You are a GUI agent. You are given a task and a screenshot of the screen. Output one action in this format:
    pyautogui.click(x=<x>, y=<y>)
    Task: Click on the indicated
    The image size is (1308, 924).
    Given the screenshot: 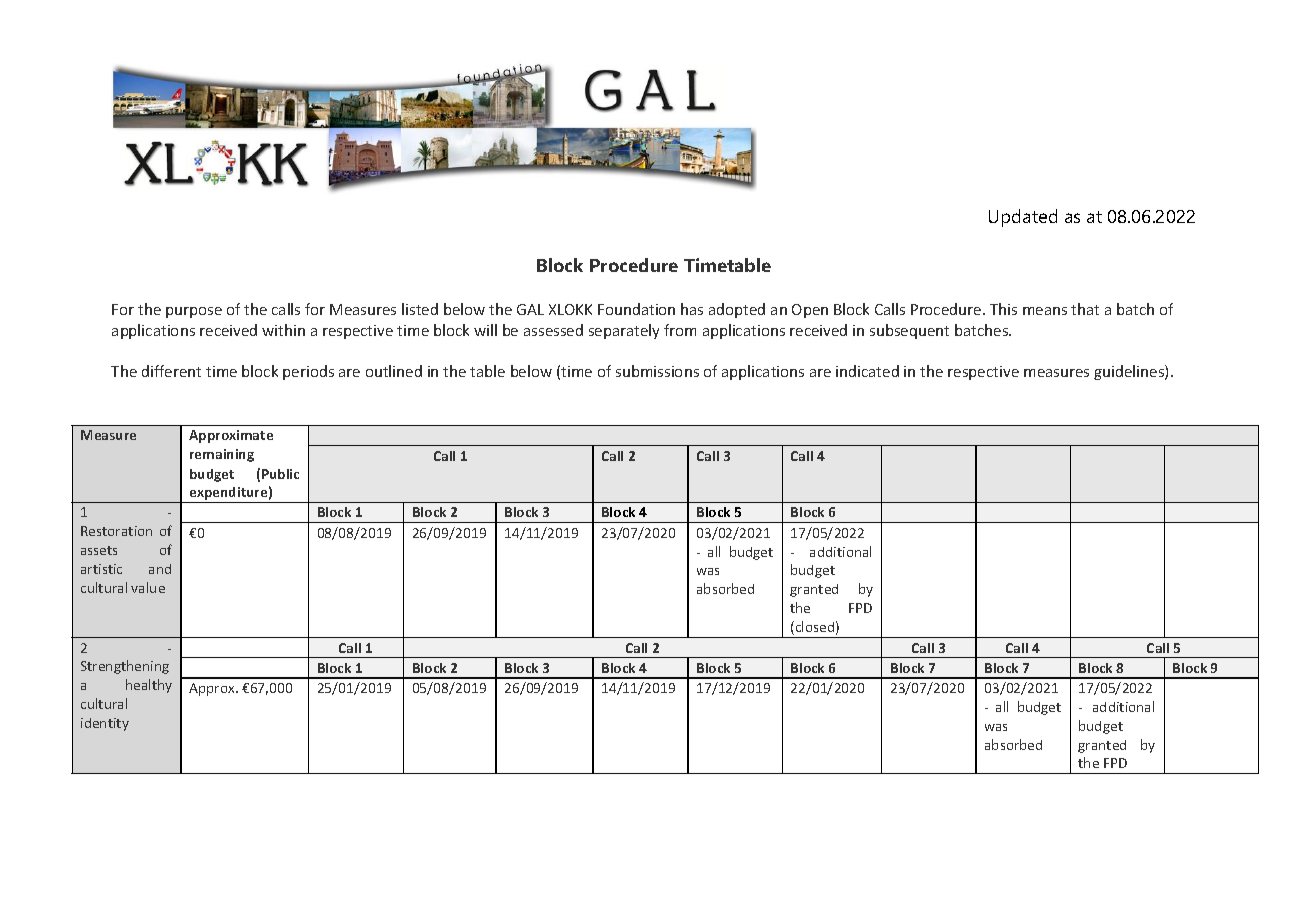 What is the action you would take?
    pyautogui.click(x=867, y=371)
